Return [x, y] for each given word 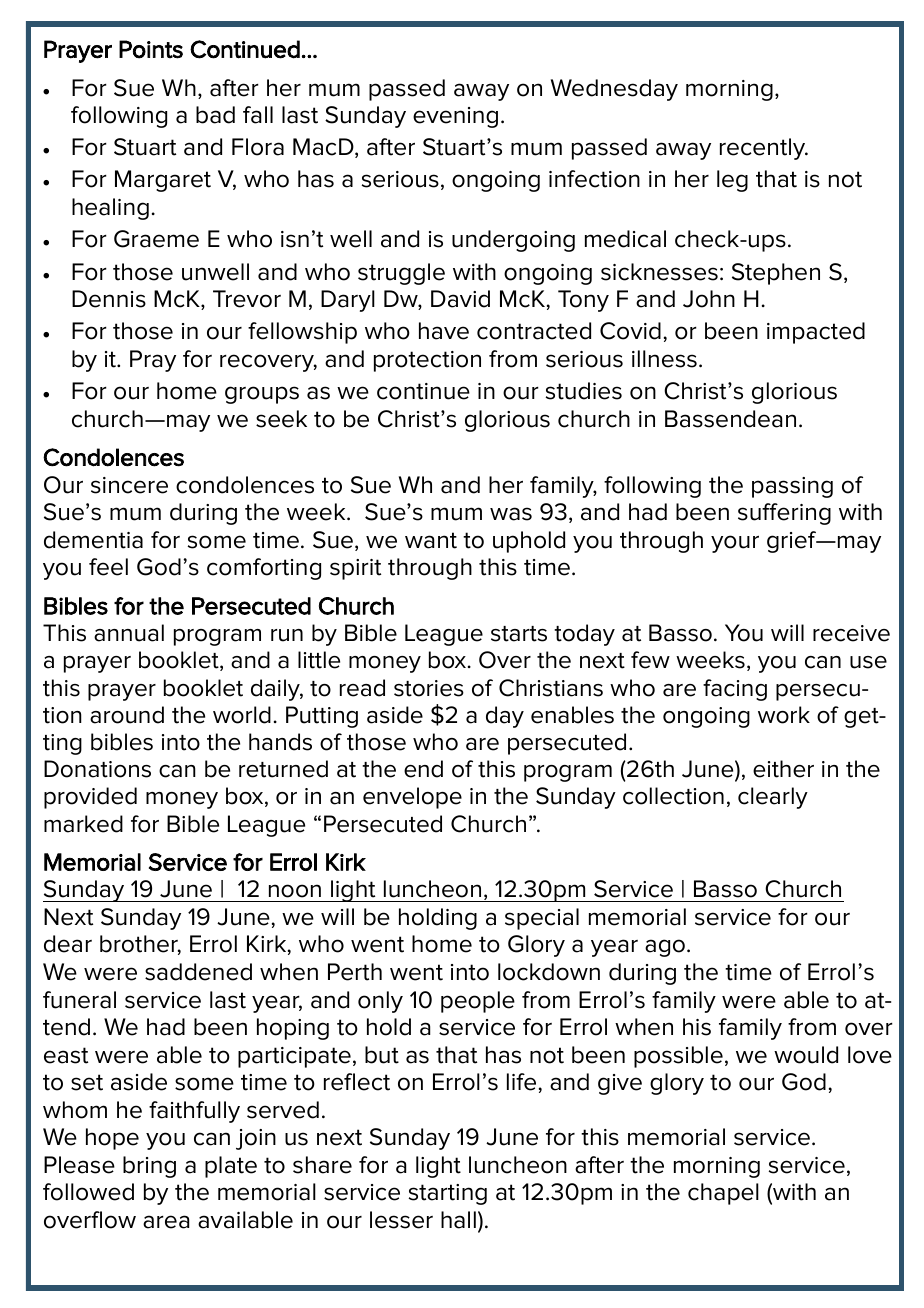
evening [455, 117]
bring [149, 1167]
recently [764, 149]
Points [151, 49]
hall [458, 1220]
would [806, 1055]
